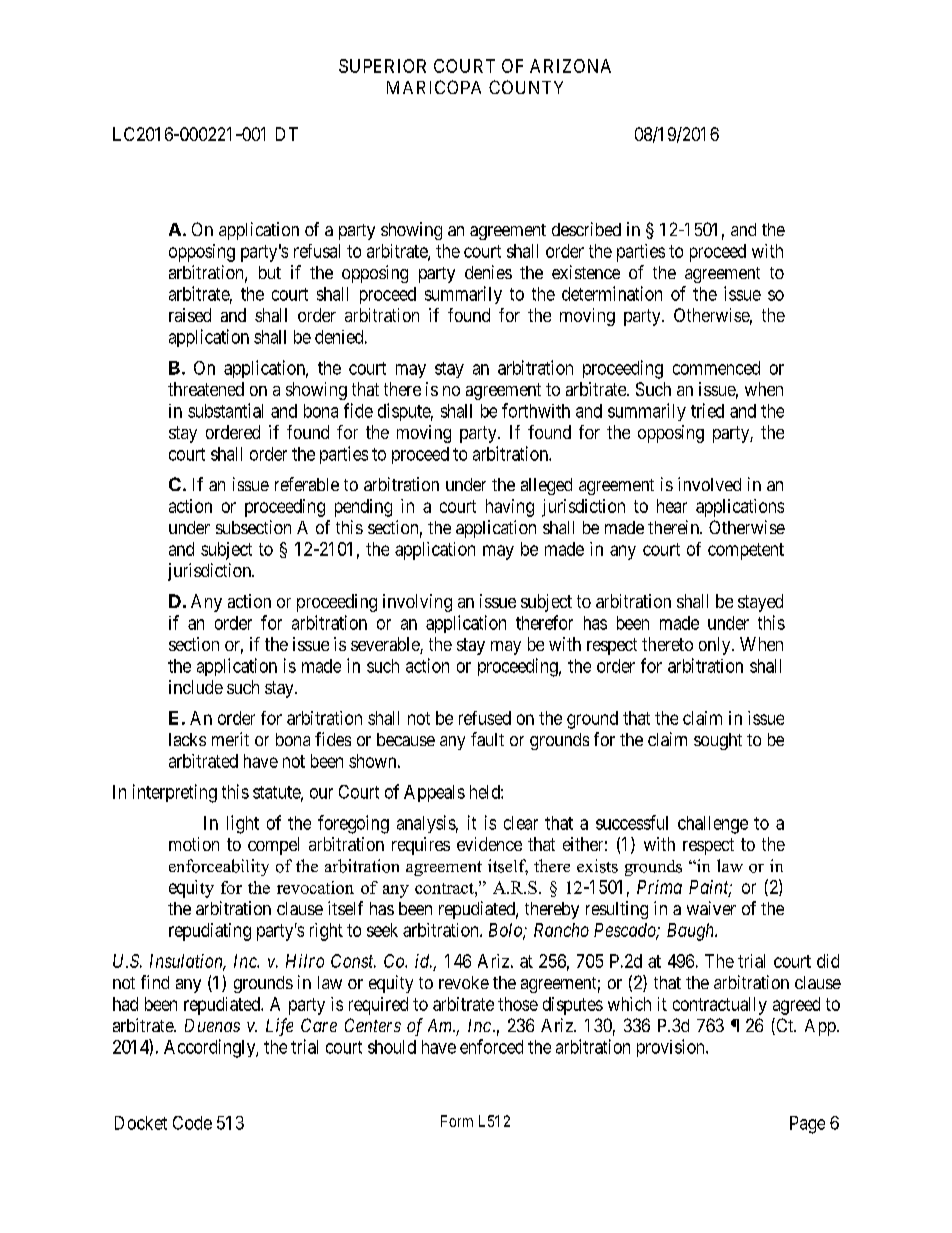 This image has width=952, height=1233. I want to click on Code, so click(192, 1123).
